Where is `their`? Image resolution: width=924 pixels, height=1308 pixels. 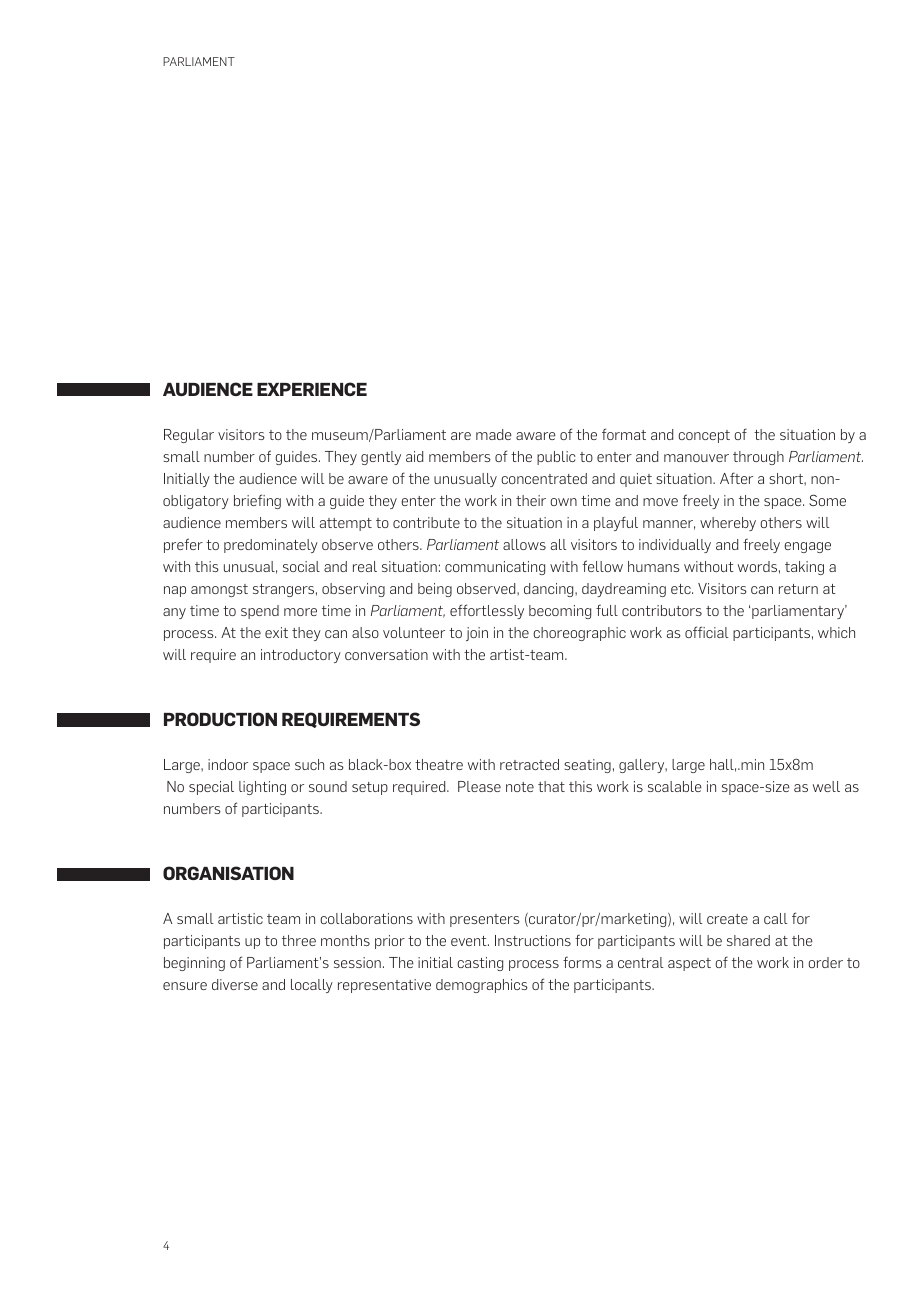
their is located at coordinates (531, 500).
